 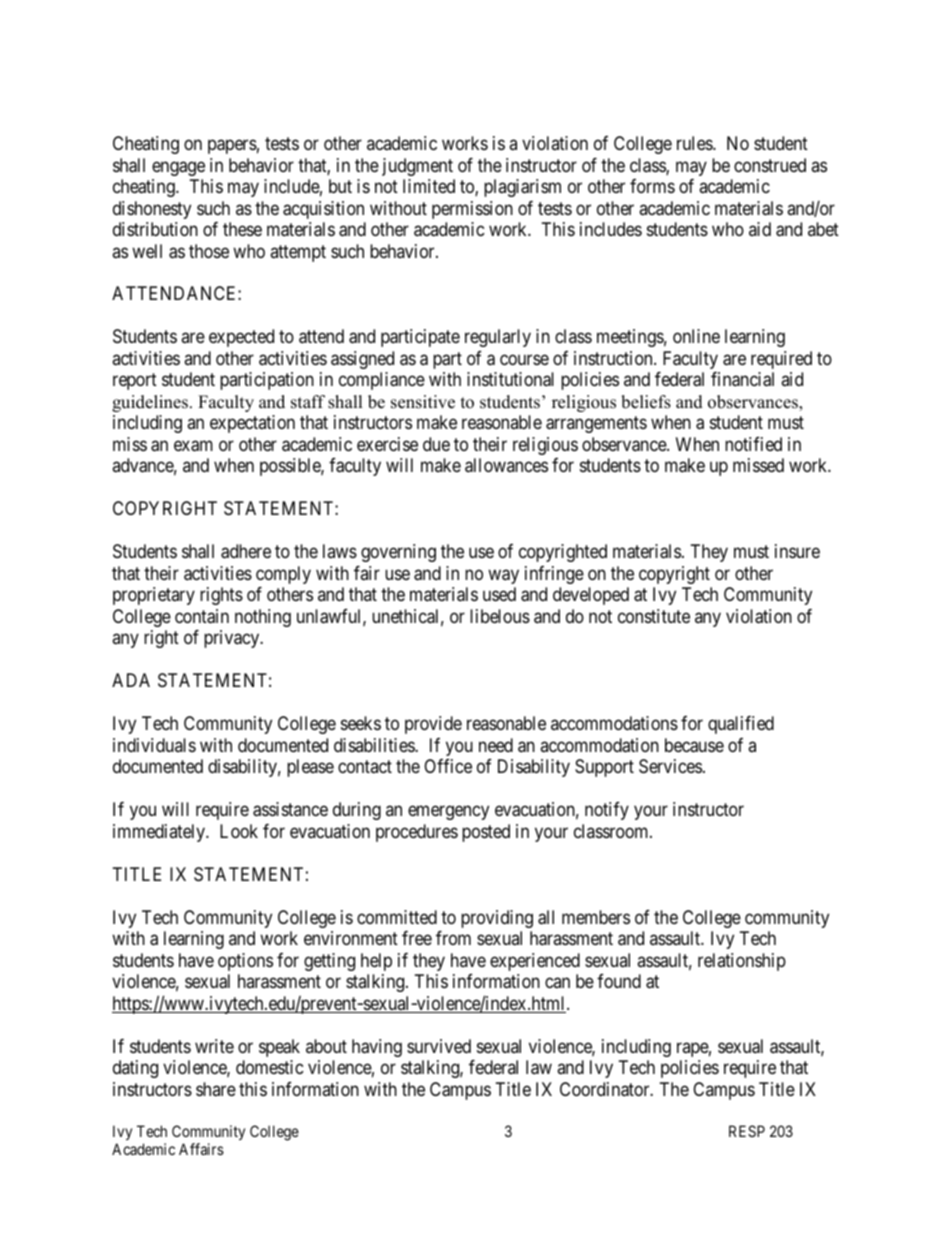 I want to click on constitute, so click(x=654, y=616).
